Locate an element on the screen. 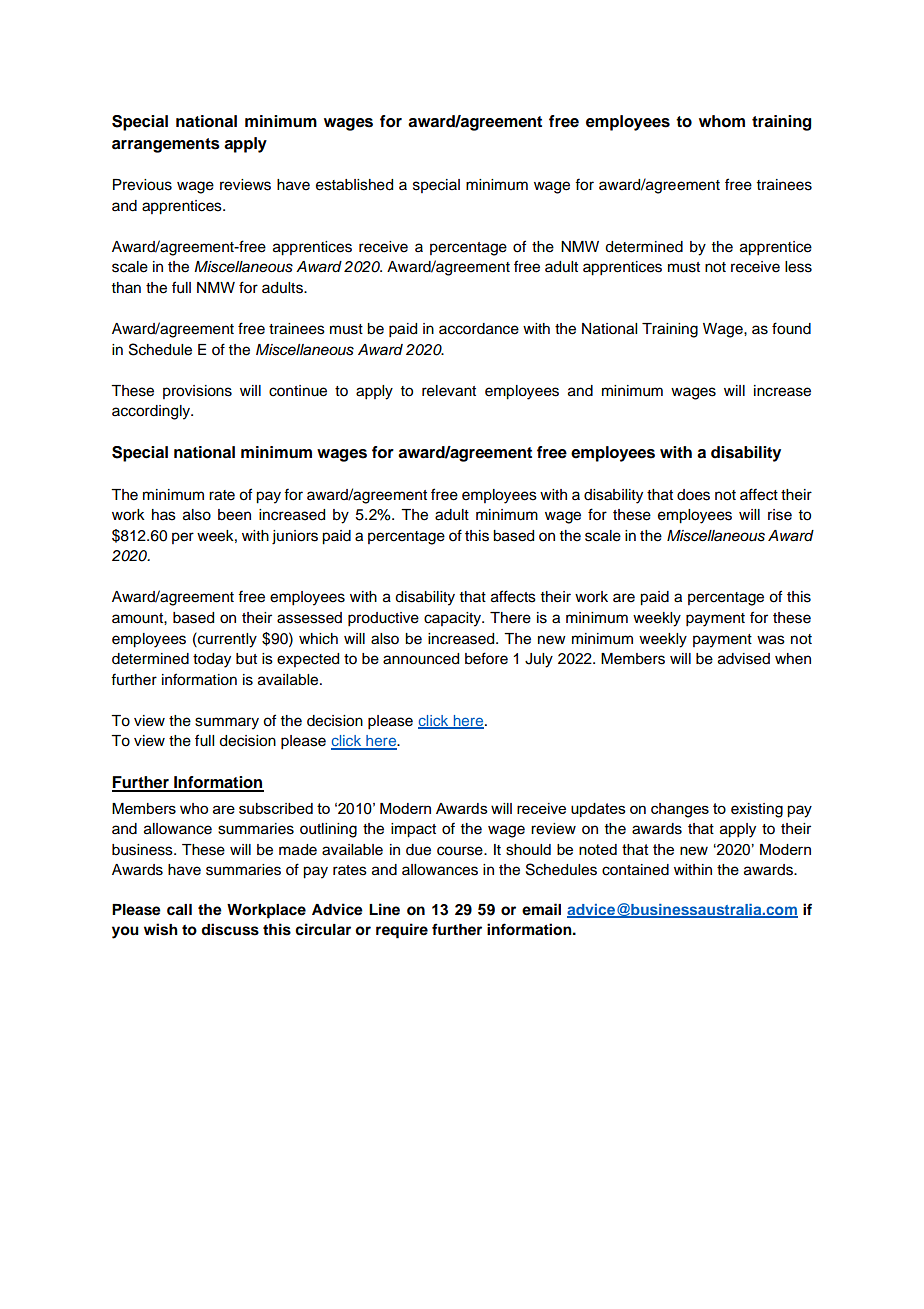 The height and width of the screenshot is (1309, 924). established is located at coordinates (354, 185).
